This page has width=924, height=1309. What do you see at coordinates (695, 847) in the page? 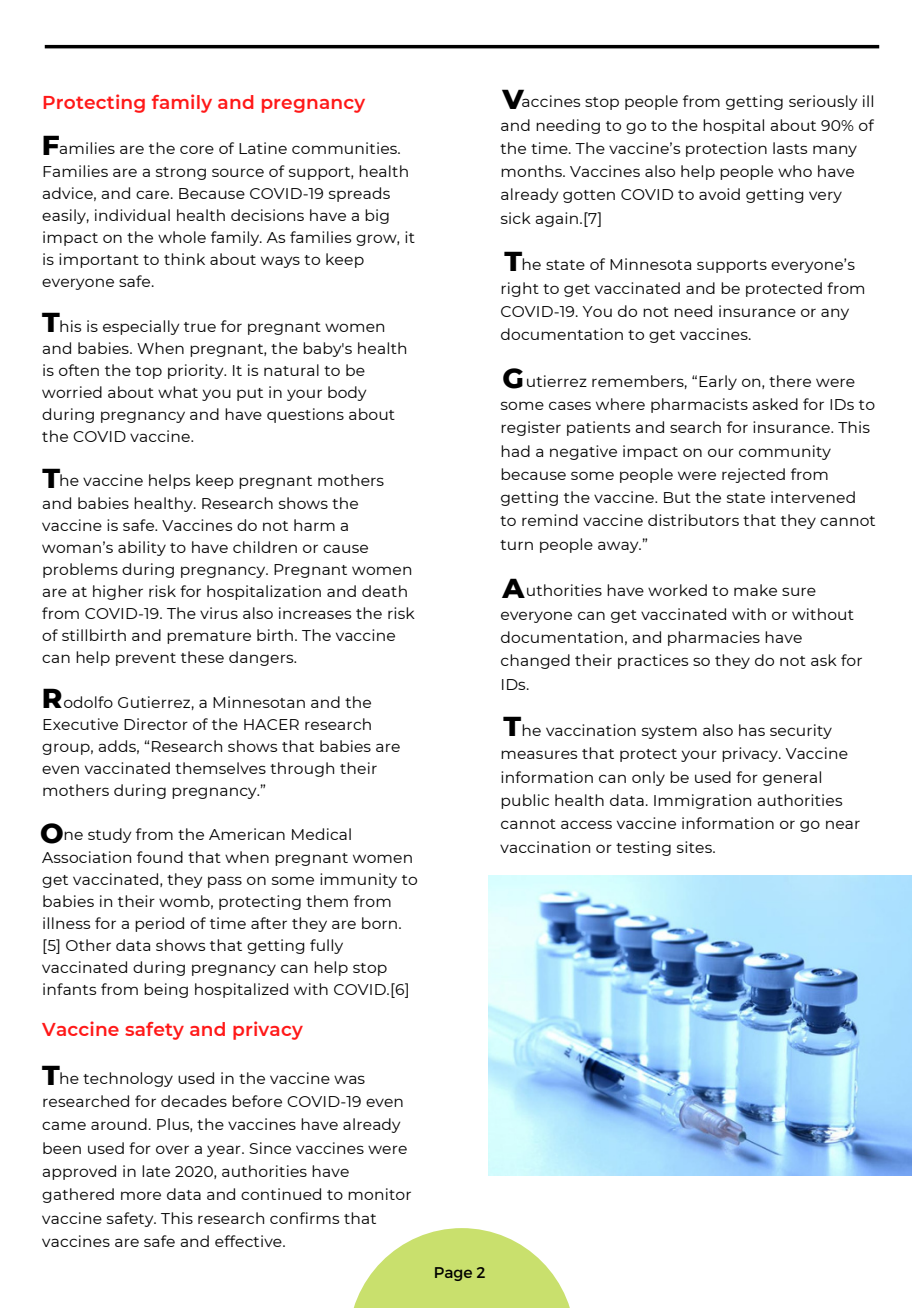
I see `sites` at bounding box center [695, 847].
